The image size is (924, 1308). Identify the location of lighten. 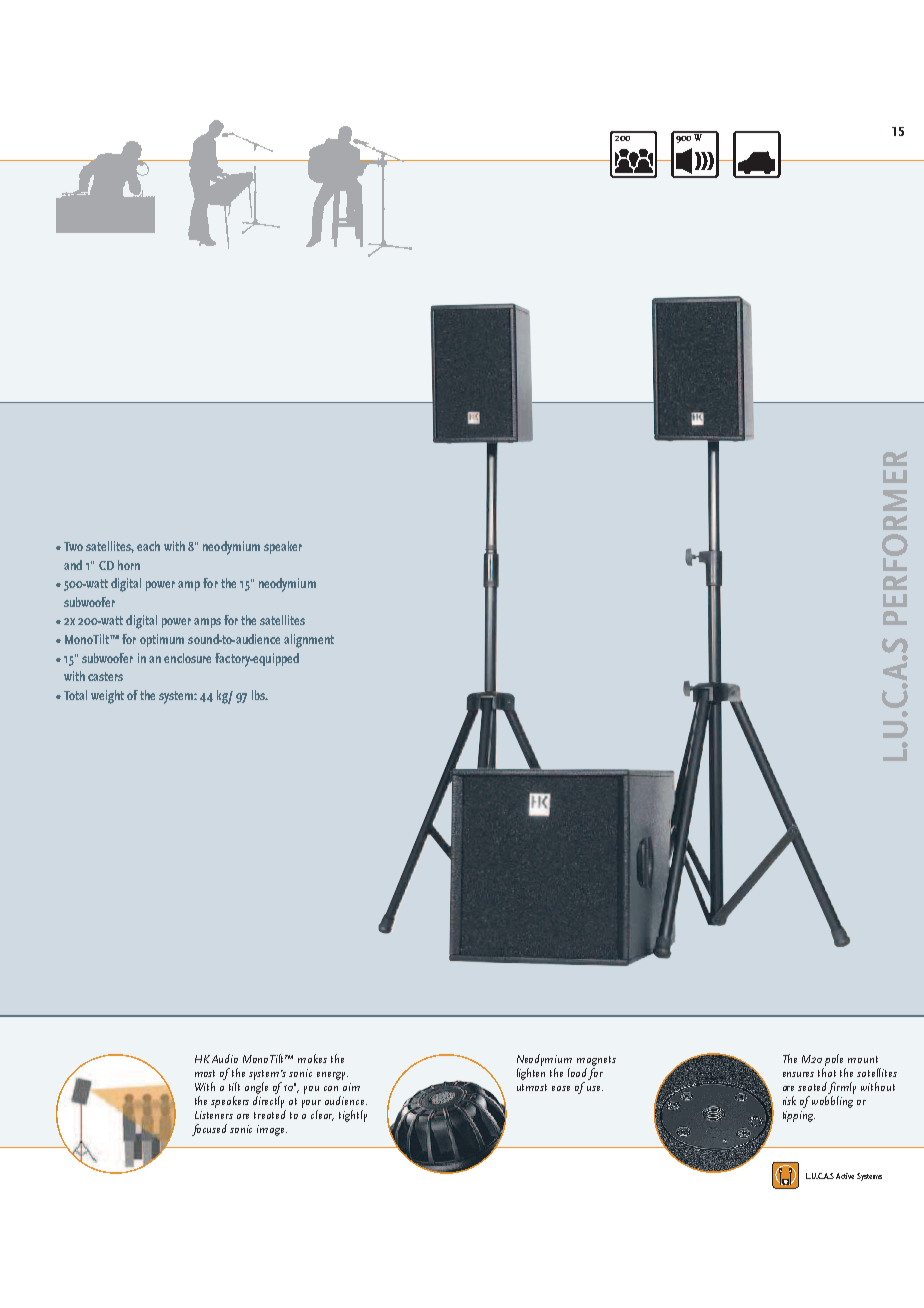
(531, 1074).
